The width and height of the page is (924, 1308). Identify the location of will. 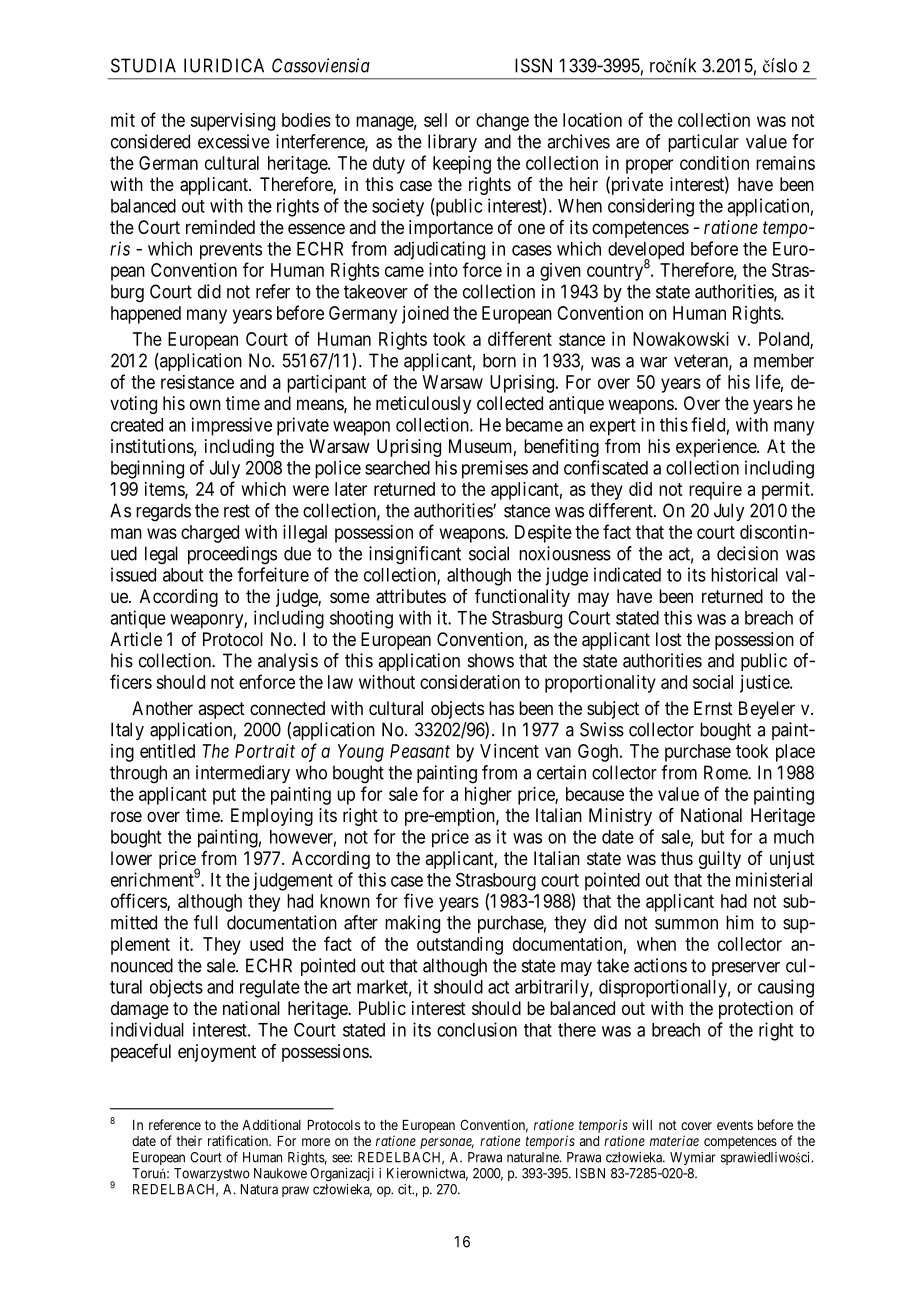
(642, 1124).
